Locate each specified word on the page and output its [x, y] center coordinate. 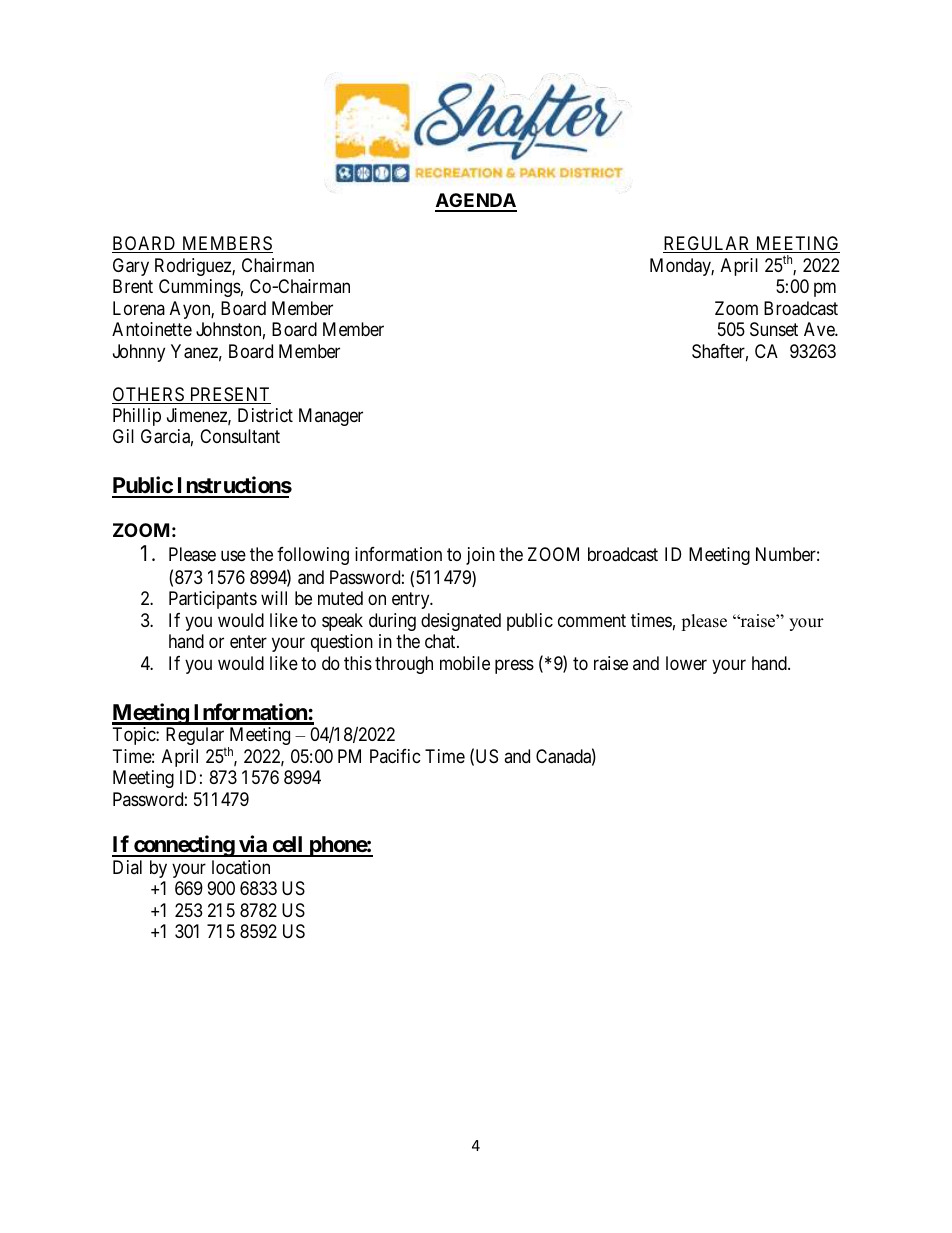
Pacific [395, 756]
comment [592, 620]
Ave [820, 329]
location [241, 867]
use [233, 555]
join [480, 556]
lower [686, 663]
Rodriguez [194, 267]
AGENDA [476, 202]
